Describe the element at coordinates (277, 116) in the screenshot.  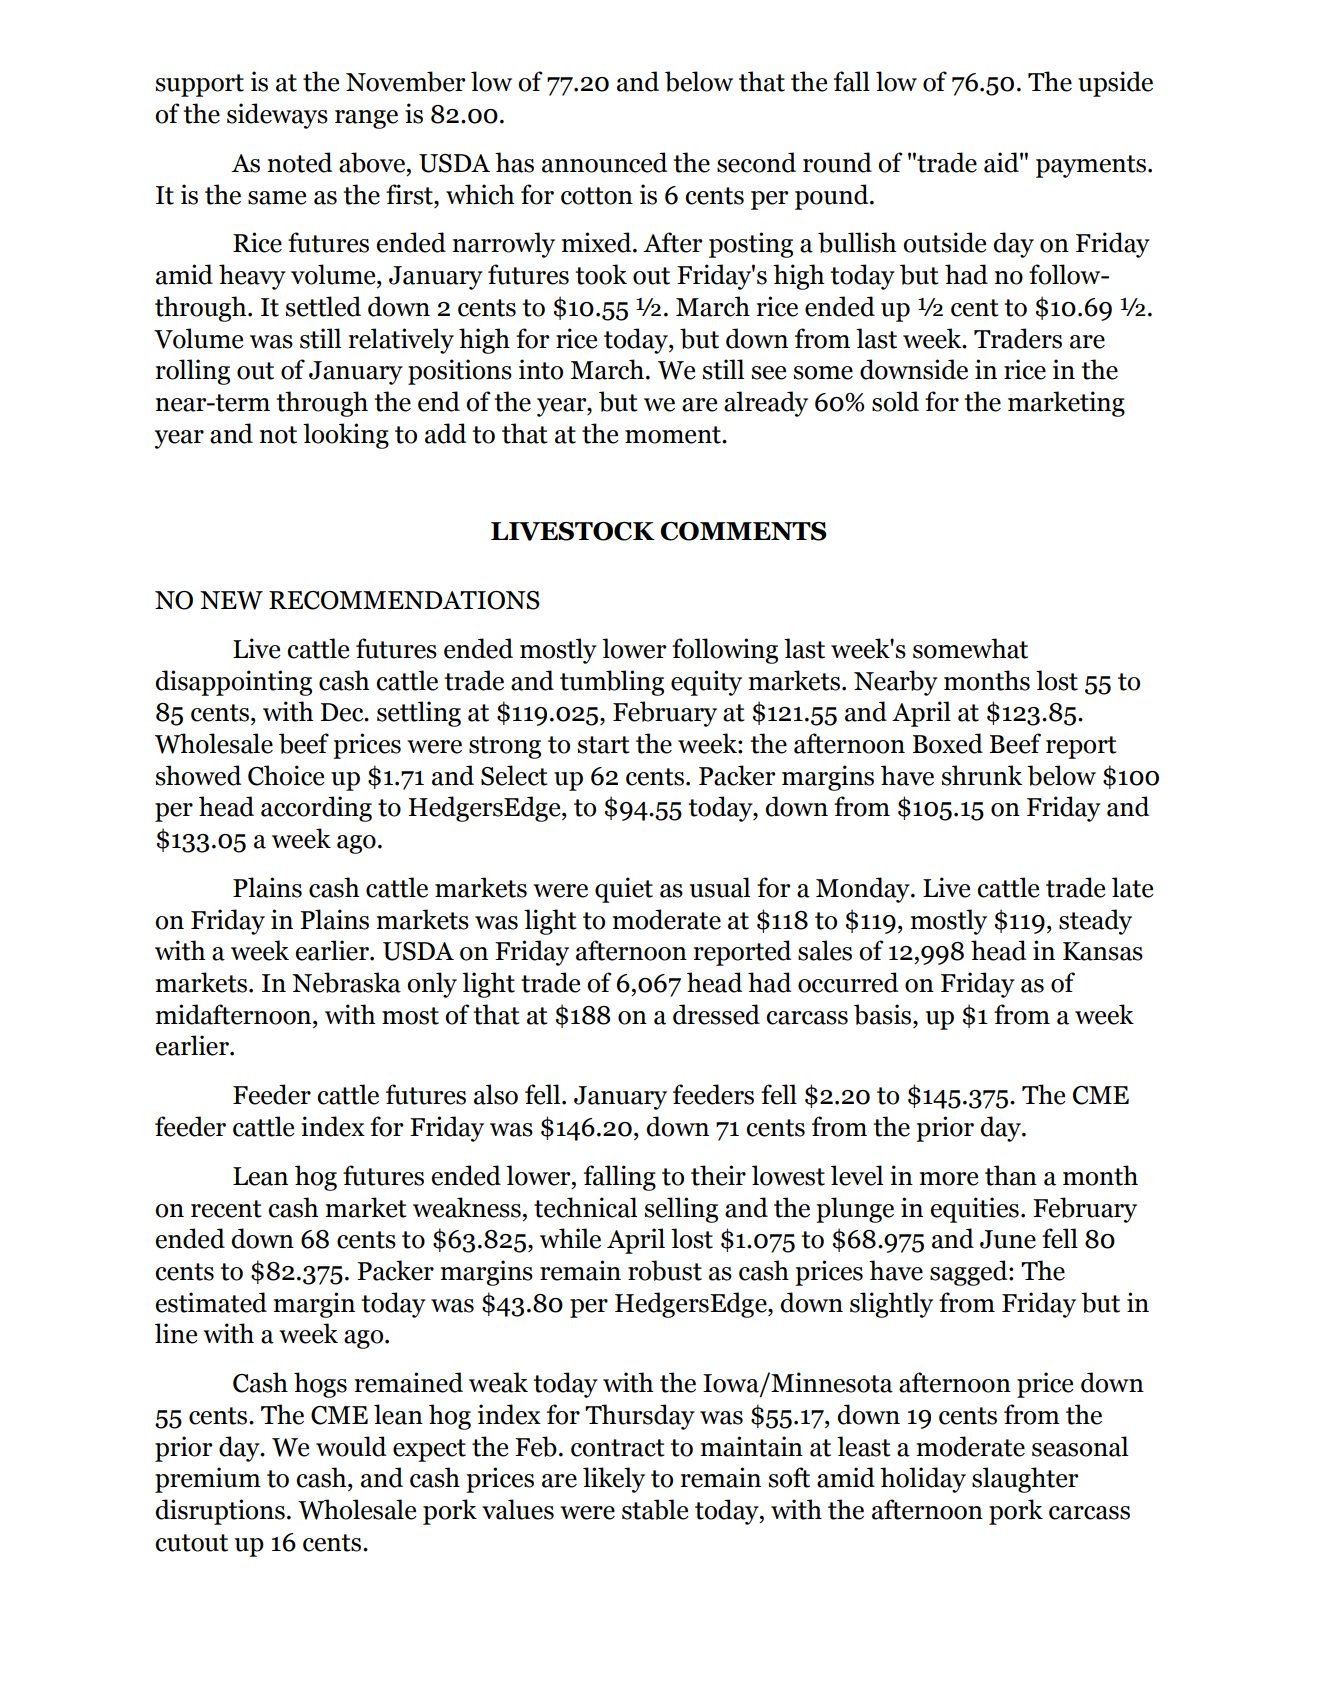
I see `sideways` at that location.
